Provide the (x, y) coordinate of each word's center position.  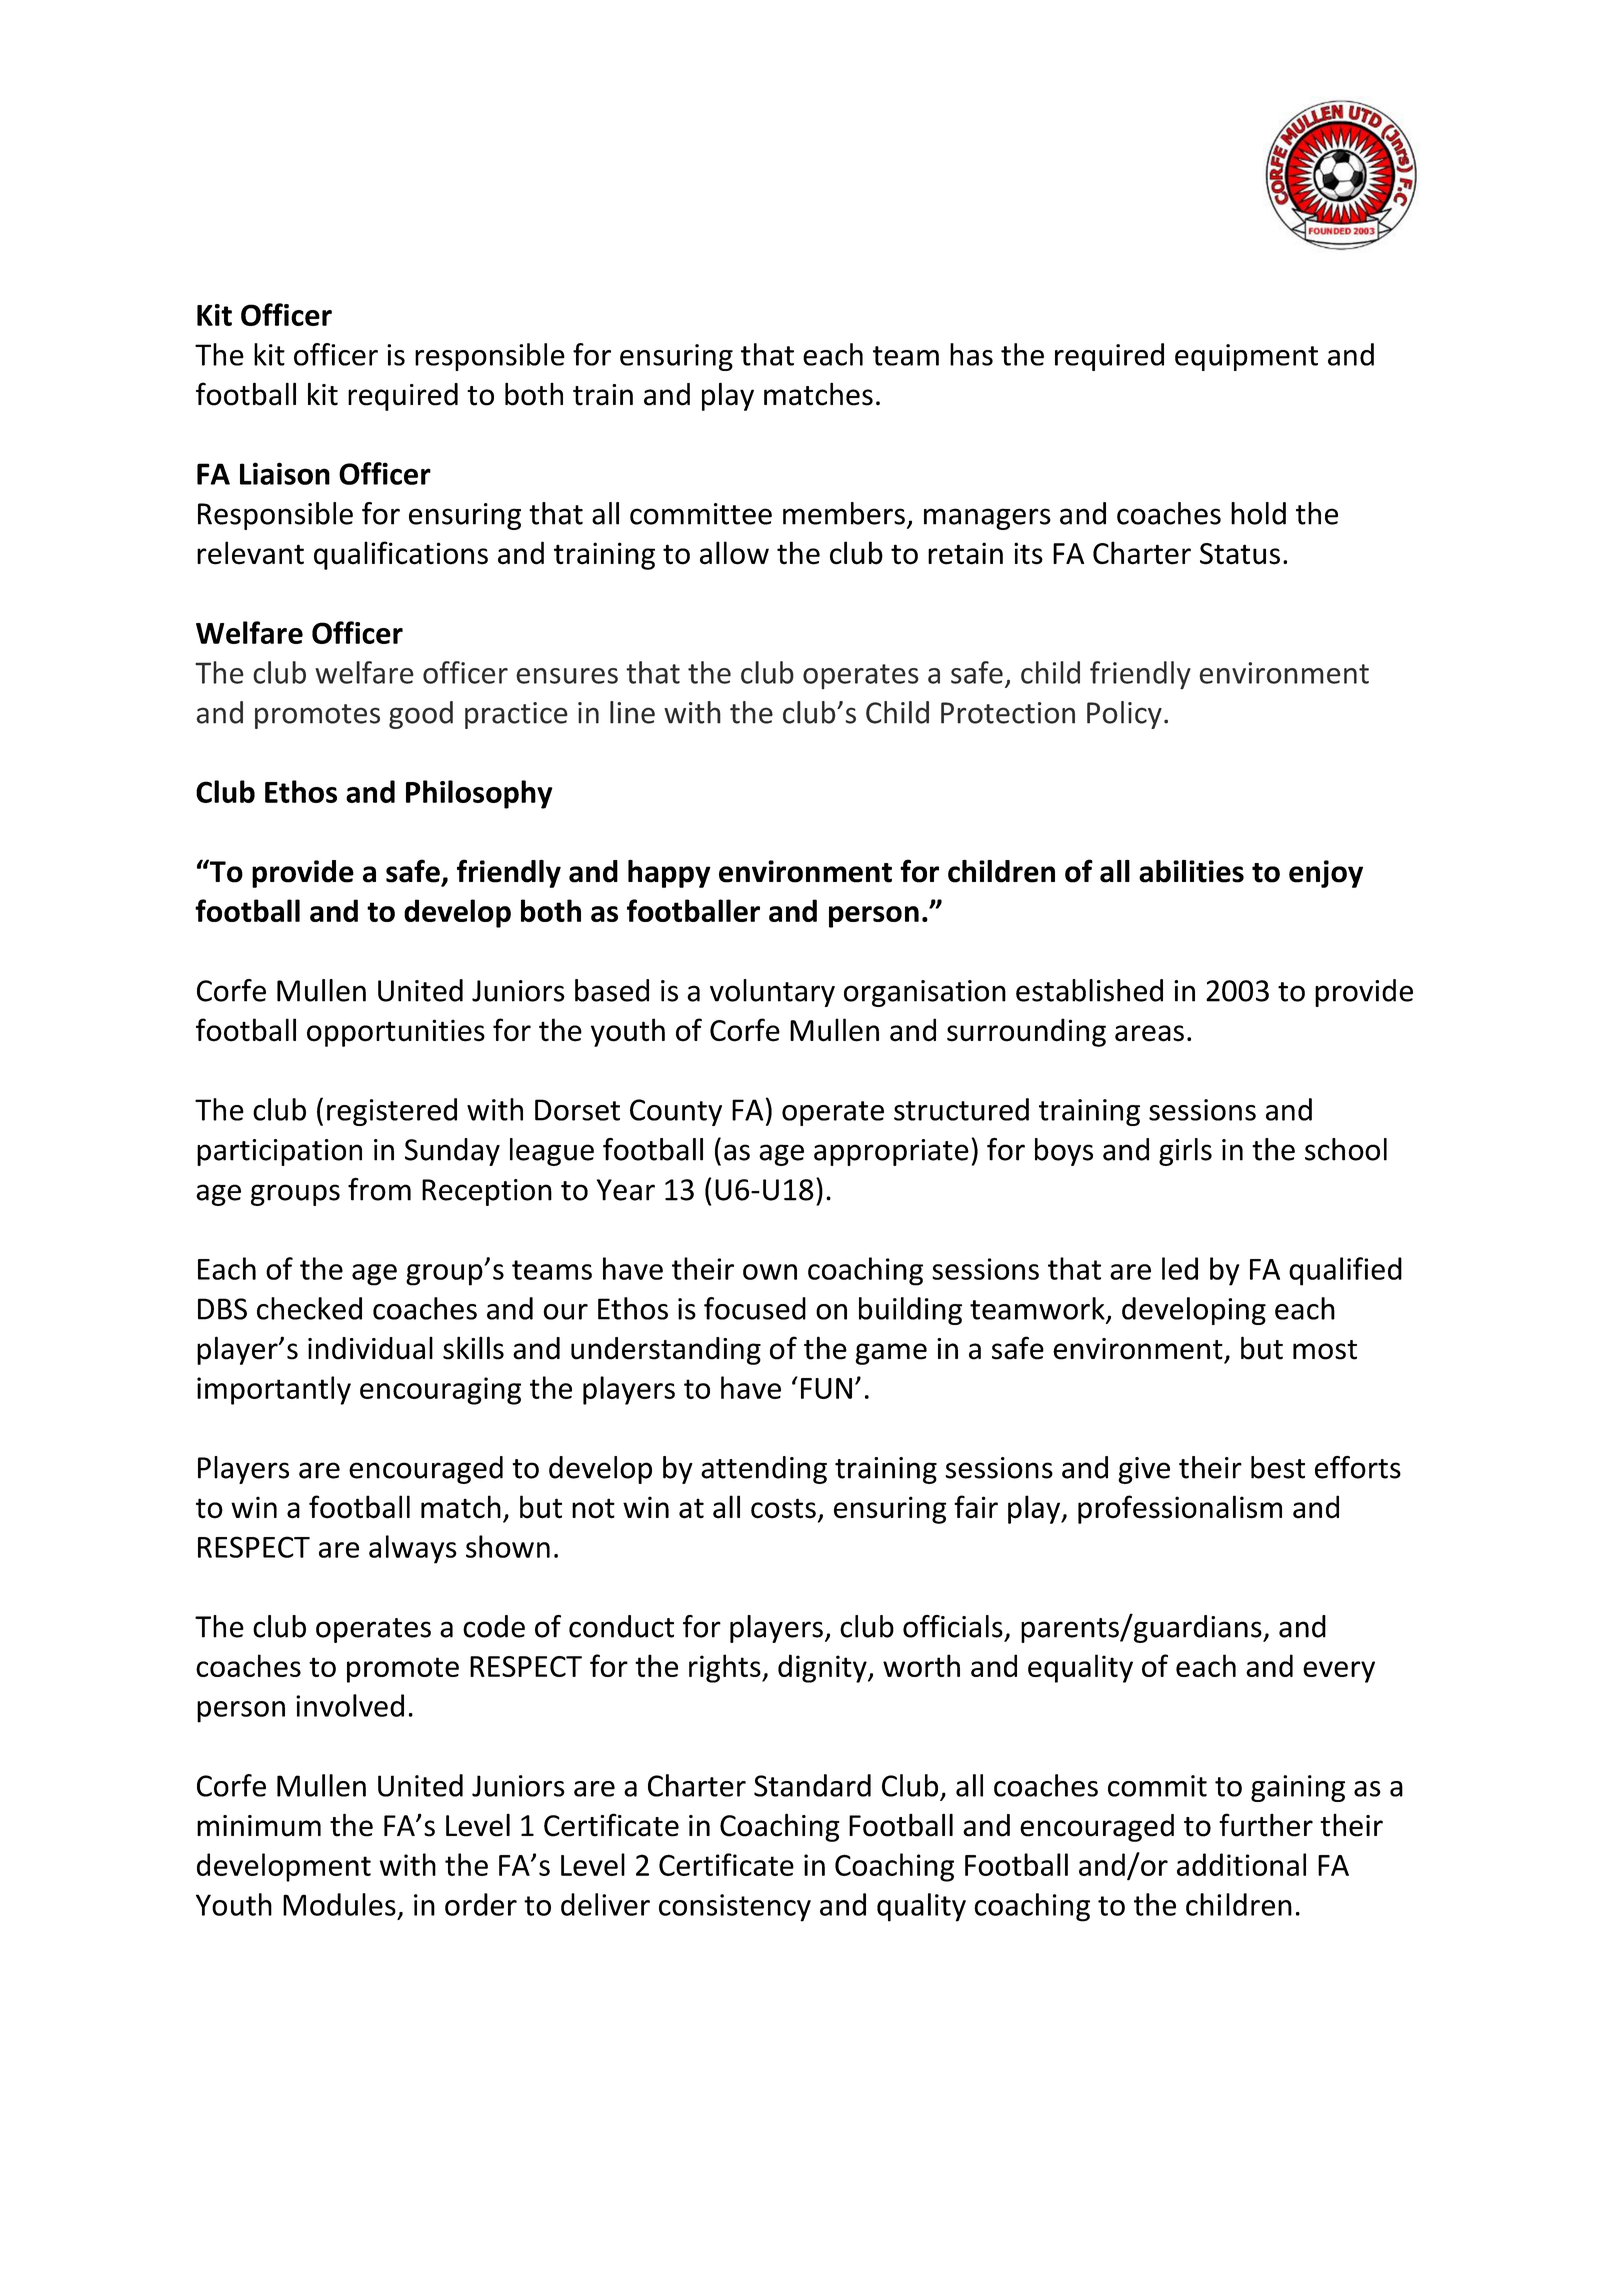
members (844, 513)
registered (392, 1112)
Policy (1124, 715)
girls (1185, 1152)
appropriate (891, 1152)
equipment (1246, 357)
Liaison (285, 473)
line (632, 712)
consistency (735, 1908)
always (413, 1549)
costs (783, 1508)
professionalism (1180, 1509)
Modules (339, 1904)
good (421, 715)
